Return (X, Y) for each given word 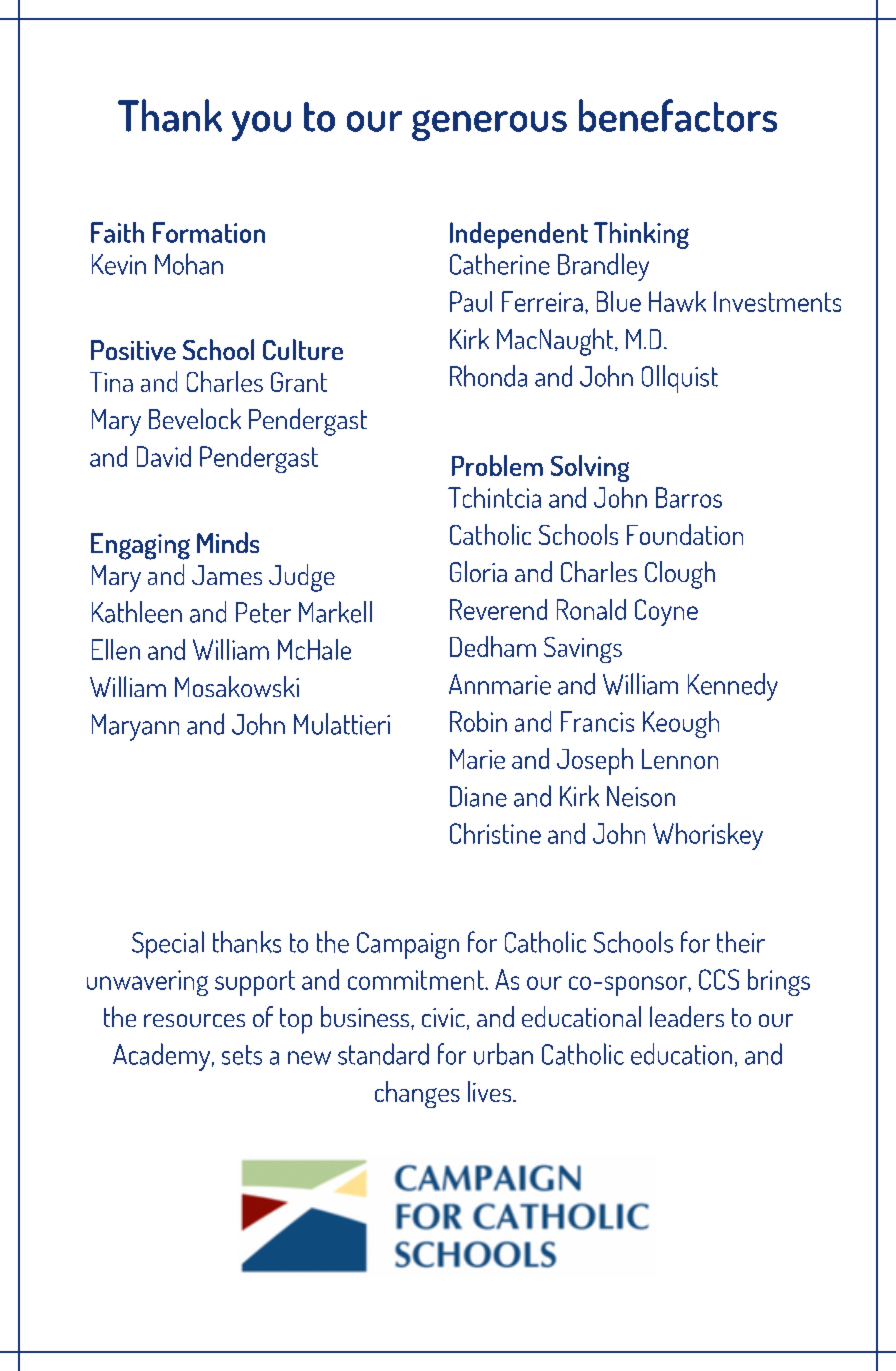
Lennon (680, 759)
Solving (590, 468)
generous (489, 125)
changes (417, 1094)
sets (242, 1055)
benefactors (678, 115)
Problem (497, 465)
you (261, 126)
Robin (478, 721)
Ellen (116, 649)
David (164, 456)
